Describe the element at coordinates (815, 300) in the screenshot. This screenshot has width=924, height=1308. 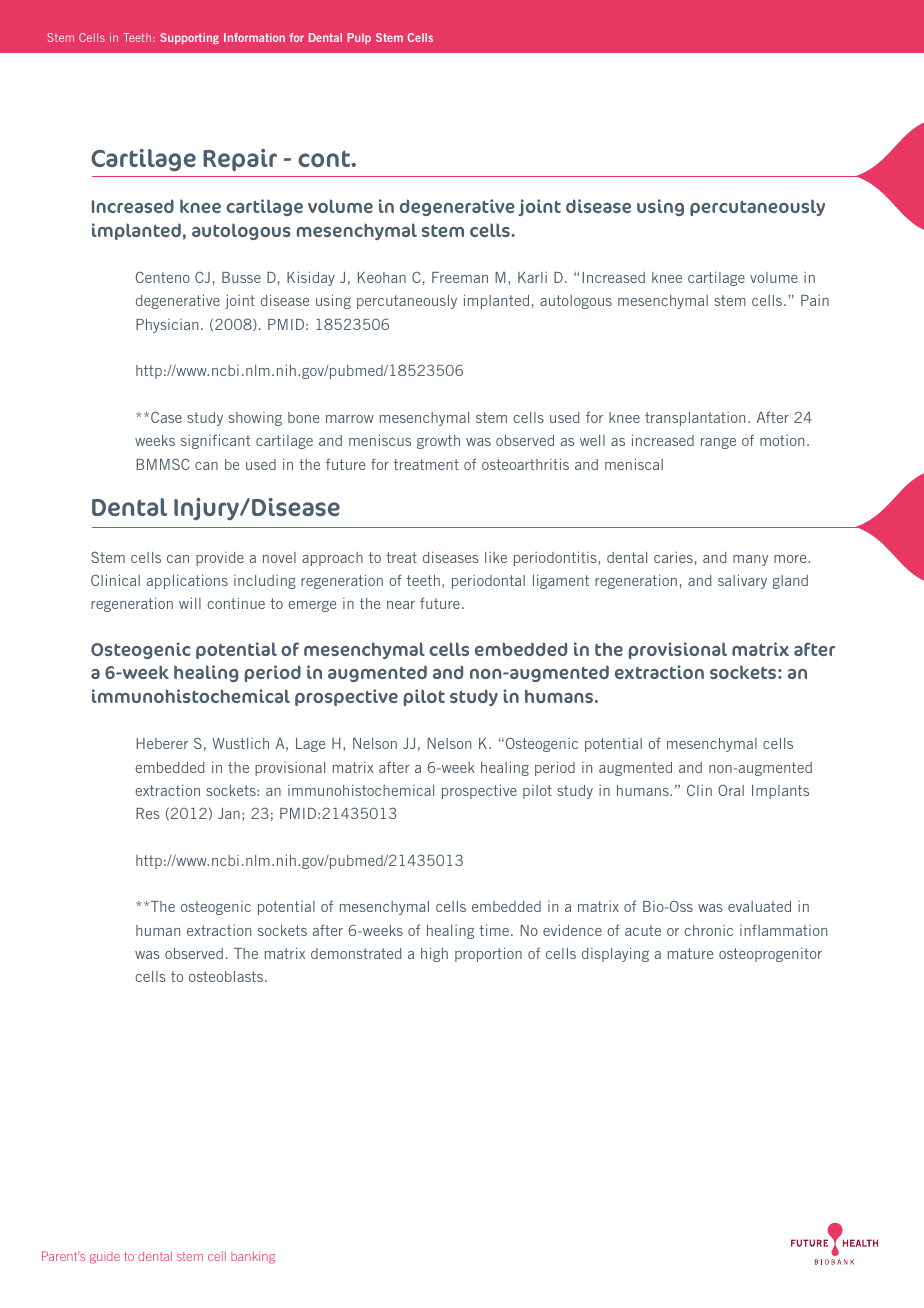
I see `Pain` at that location.
